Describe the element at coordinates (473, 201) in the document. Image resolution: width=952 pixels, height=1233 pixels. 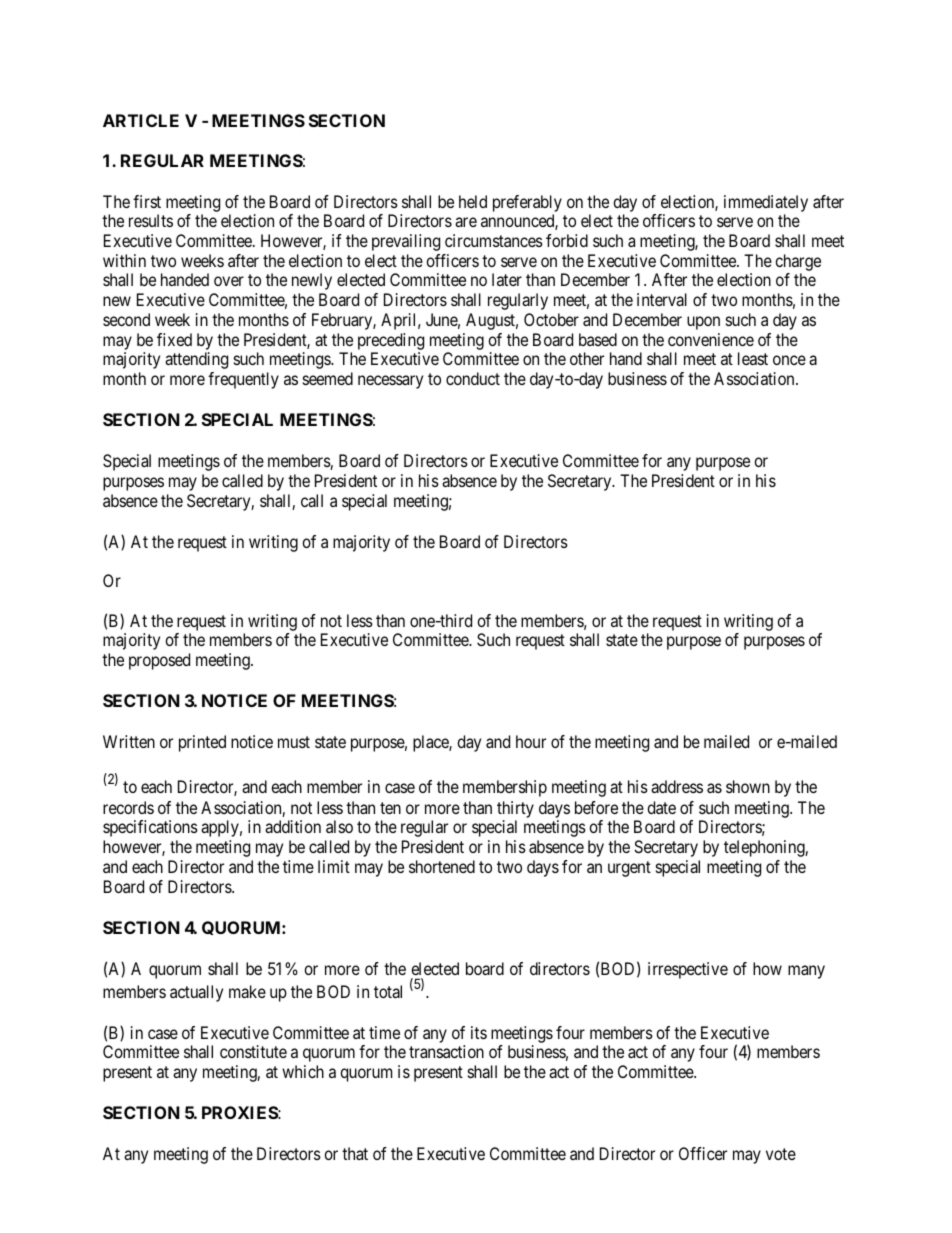
I see `held` at that location.
